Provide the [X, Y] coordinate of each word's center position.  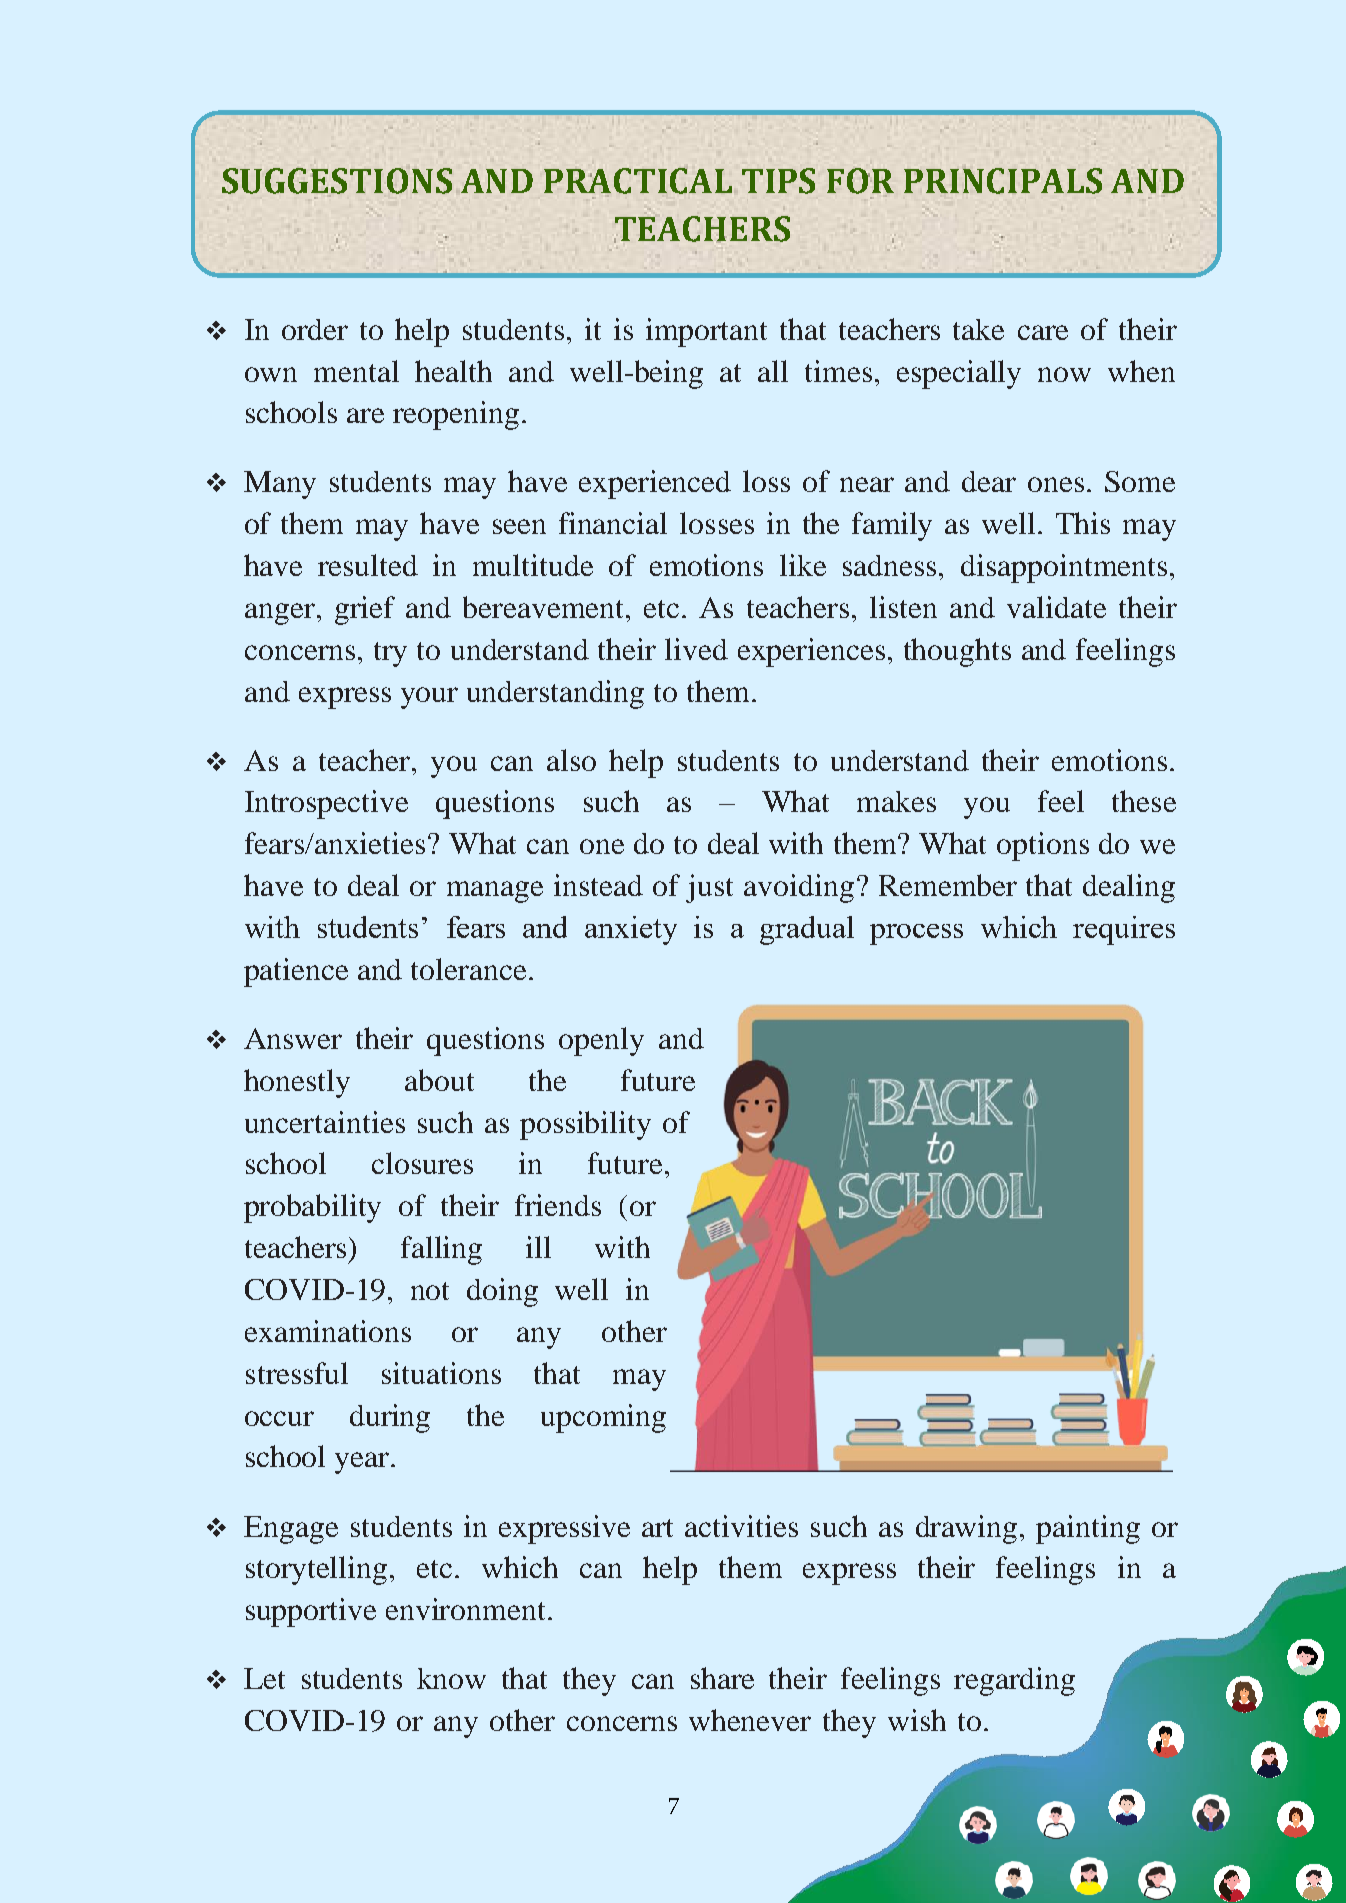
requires [1124, 930]
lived [696, 649]
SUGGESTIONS [337, 181]
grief [365, 610]
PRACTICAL [638, 181]
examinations [328, 1331]
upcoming [603, 1418]
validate [1056, 607]
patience [296, 972]
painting [1088, 1529]
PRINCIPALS [1003, 181]
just [709, 888]
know [451, 1678]
